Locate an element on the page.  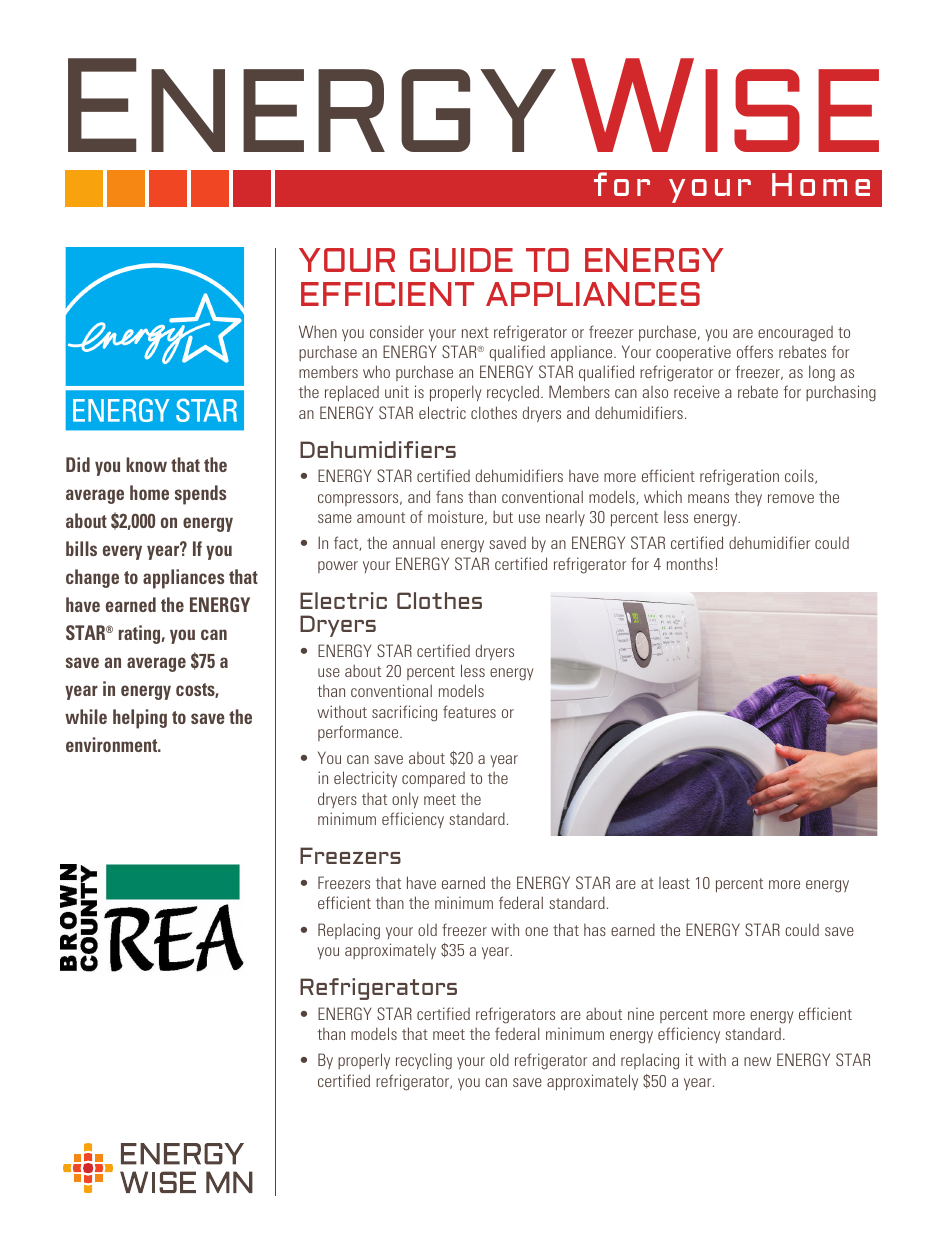
refrigeration is located at coordinates (739, 477).
